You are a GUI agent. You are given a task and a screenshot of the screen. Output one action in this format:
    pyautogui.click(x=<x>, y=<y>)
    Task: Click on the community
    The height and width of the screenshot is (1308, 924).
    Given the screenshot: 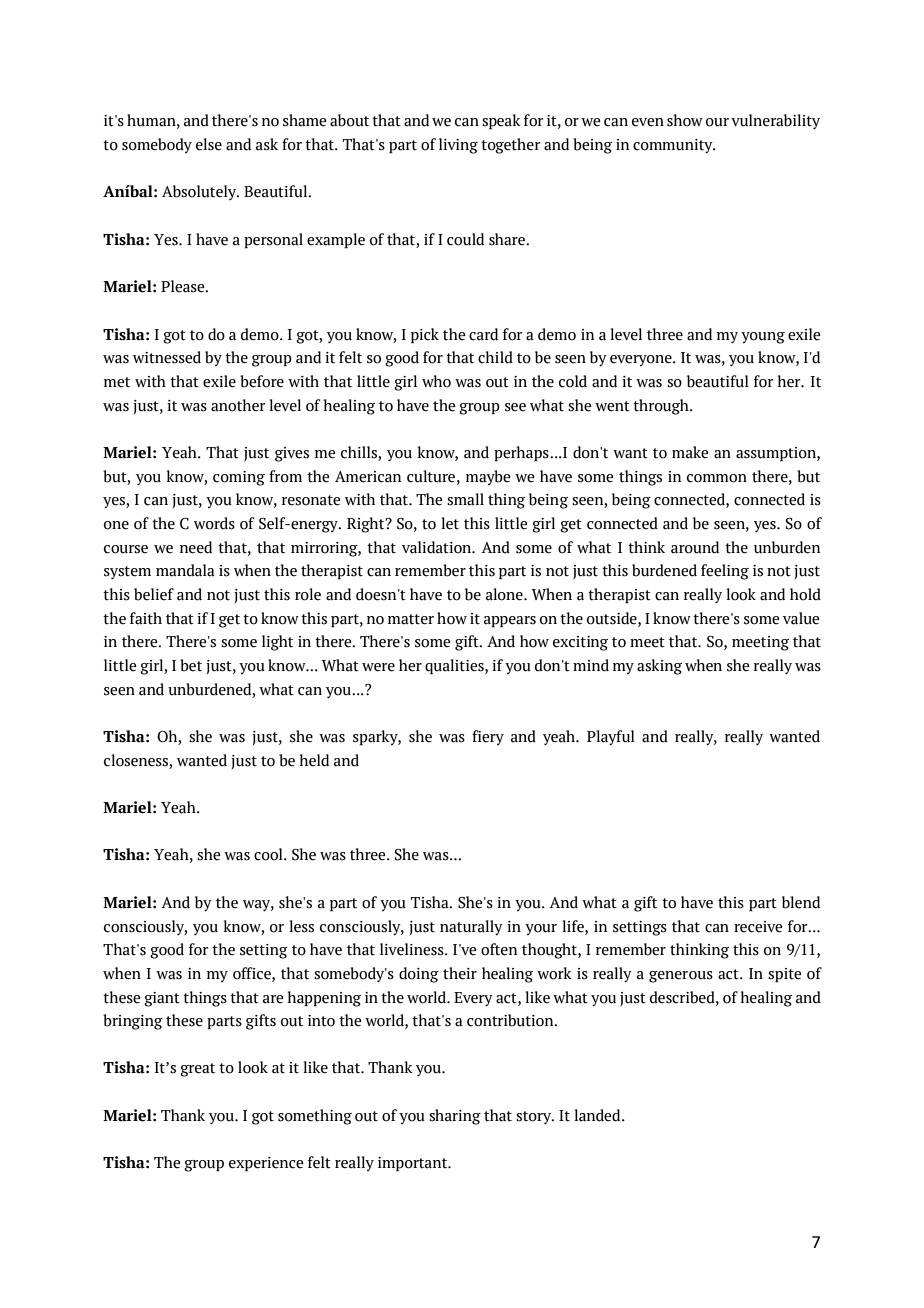 What is the action you would take?
    pyautogui.click(x=674, y=146)
